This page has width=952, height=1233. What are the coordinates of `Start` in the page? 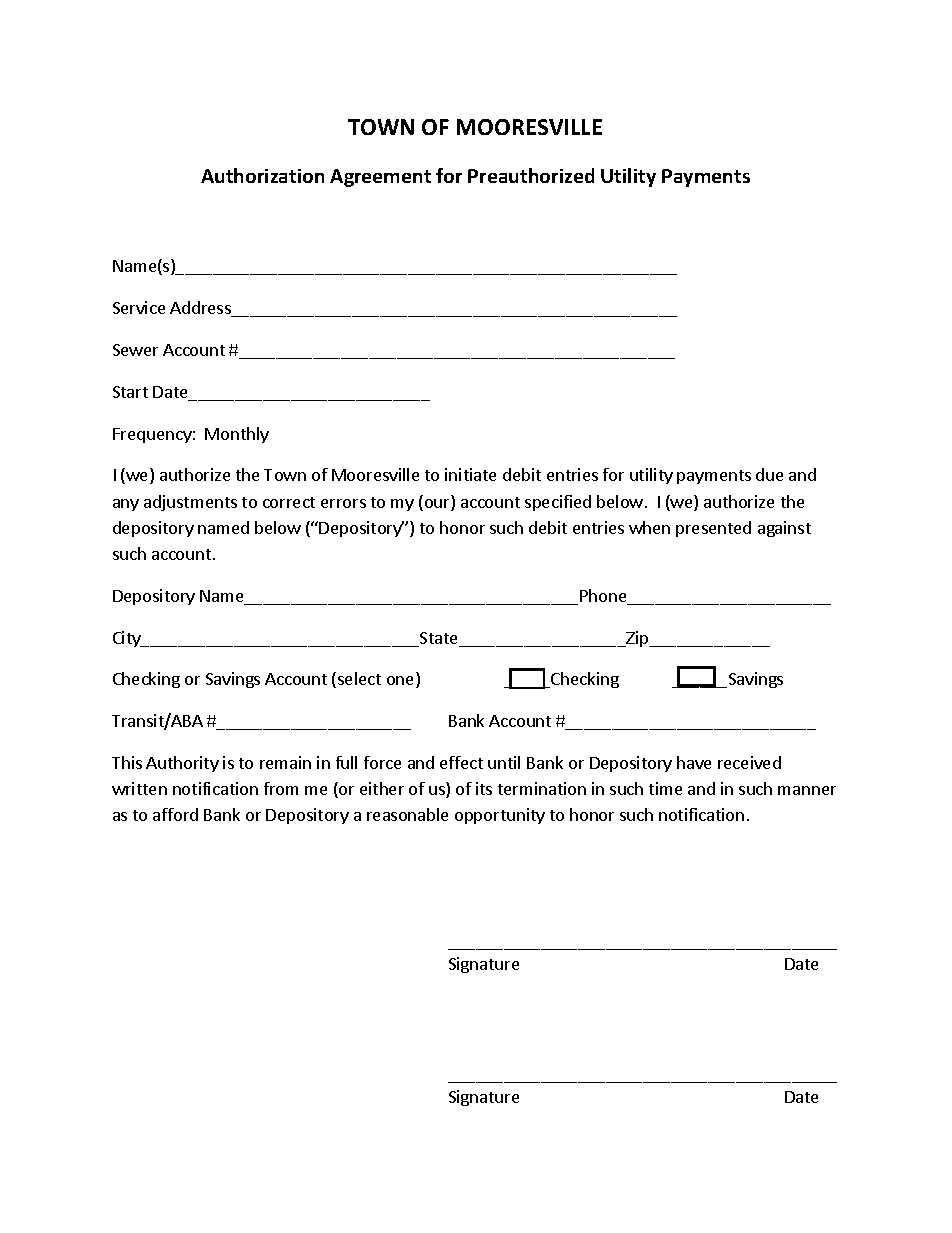 It's located at (130, 392).
